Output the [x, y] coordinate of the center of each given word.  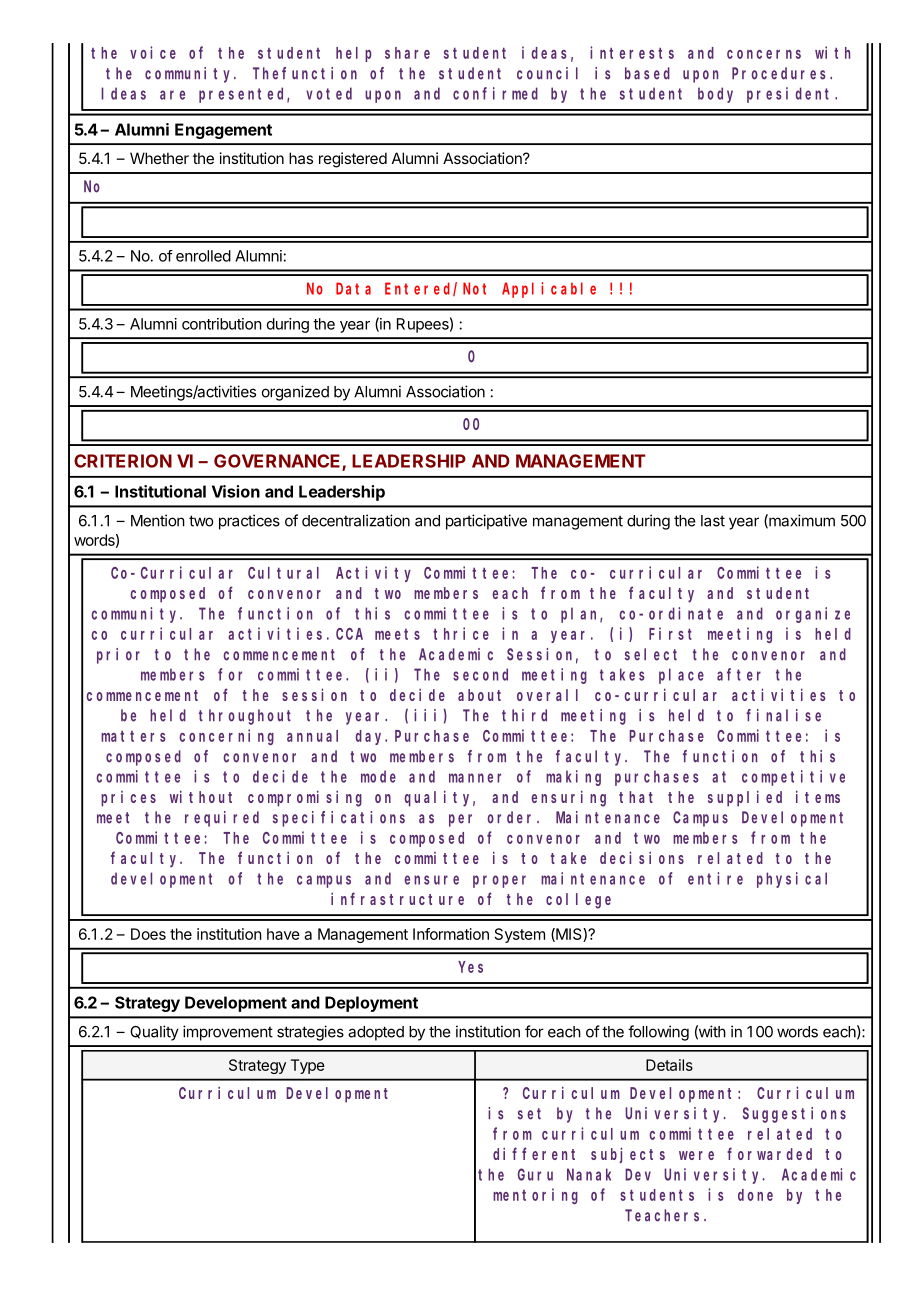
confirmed [495, 93]
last [713, 521]
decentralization [356, 520]
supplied [745, 798]
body [715, 95]
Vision [236, 491]
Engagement [223, 131]
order [512, 817]
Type [308, 1066]
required [222, 819]
